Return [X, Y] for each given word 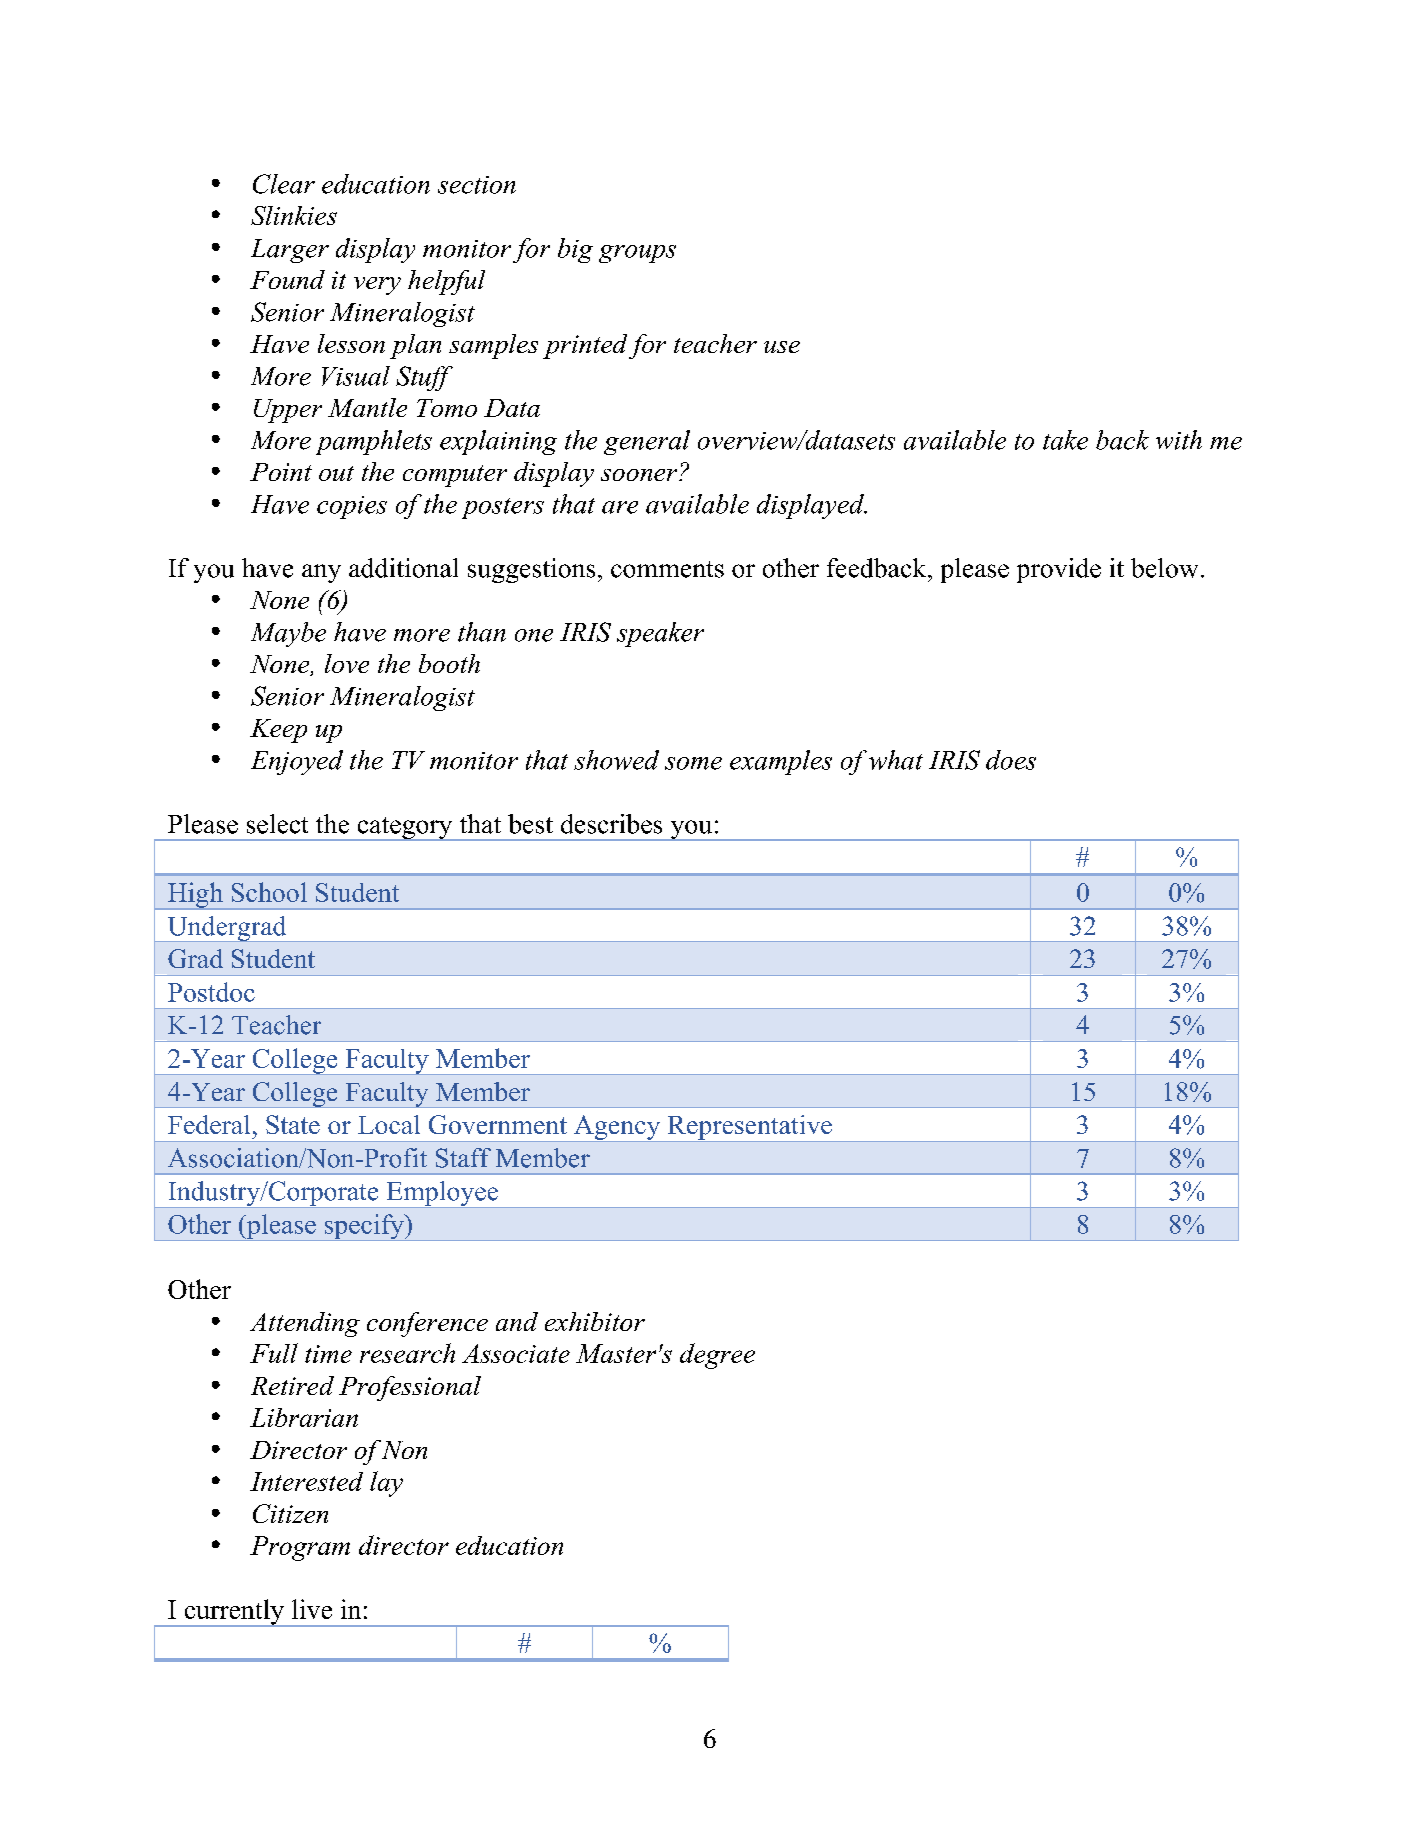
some [693, 763]
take [1065, 440]
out [336, 473]
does [1011, 760]
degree [717, 1356]
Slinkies [294, 215]
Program [300, 1548]
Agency [617, 1128]
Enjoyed [297, 762]
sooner [640, 475]
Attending [305, 1324]
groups [637, 254]
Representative [749, 1128]
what [896, 760]
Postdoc [211, 992]
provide [1059, 570]
